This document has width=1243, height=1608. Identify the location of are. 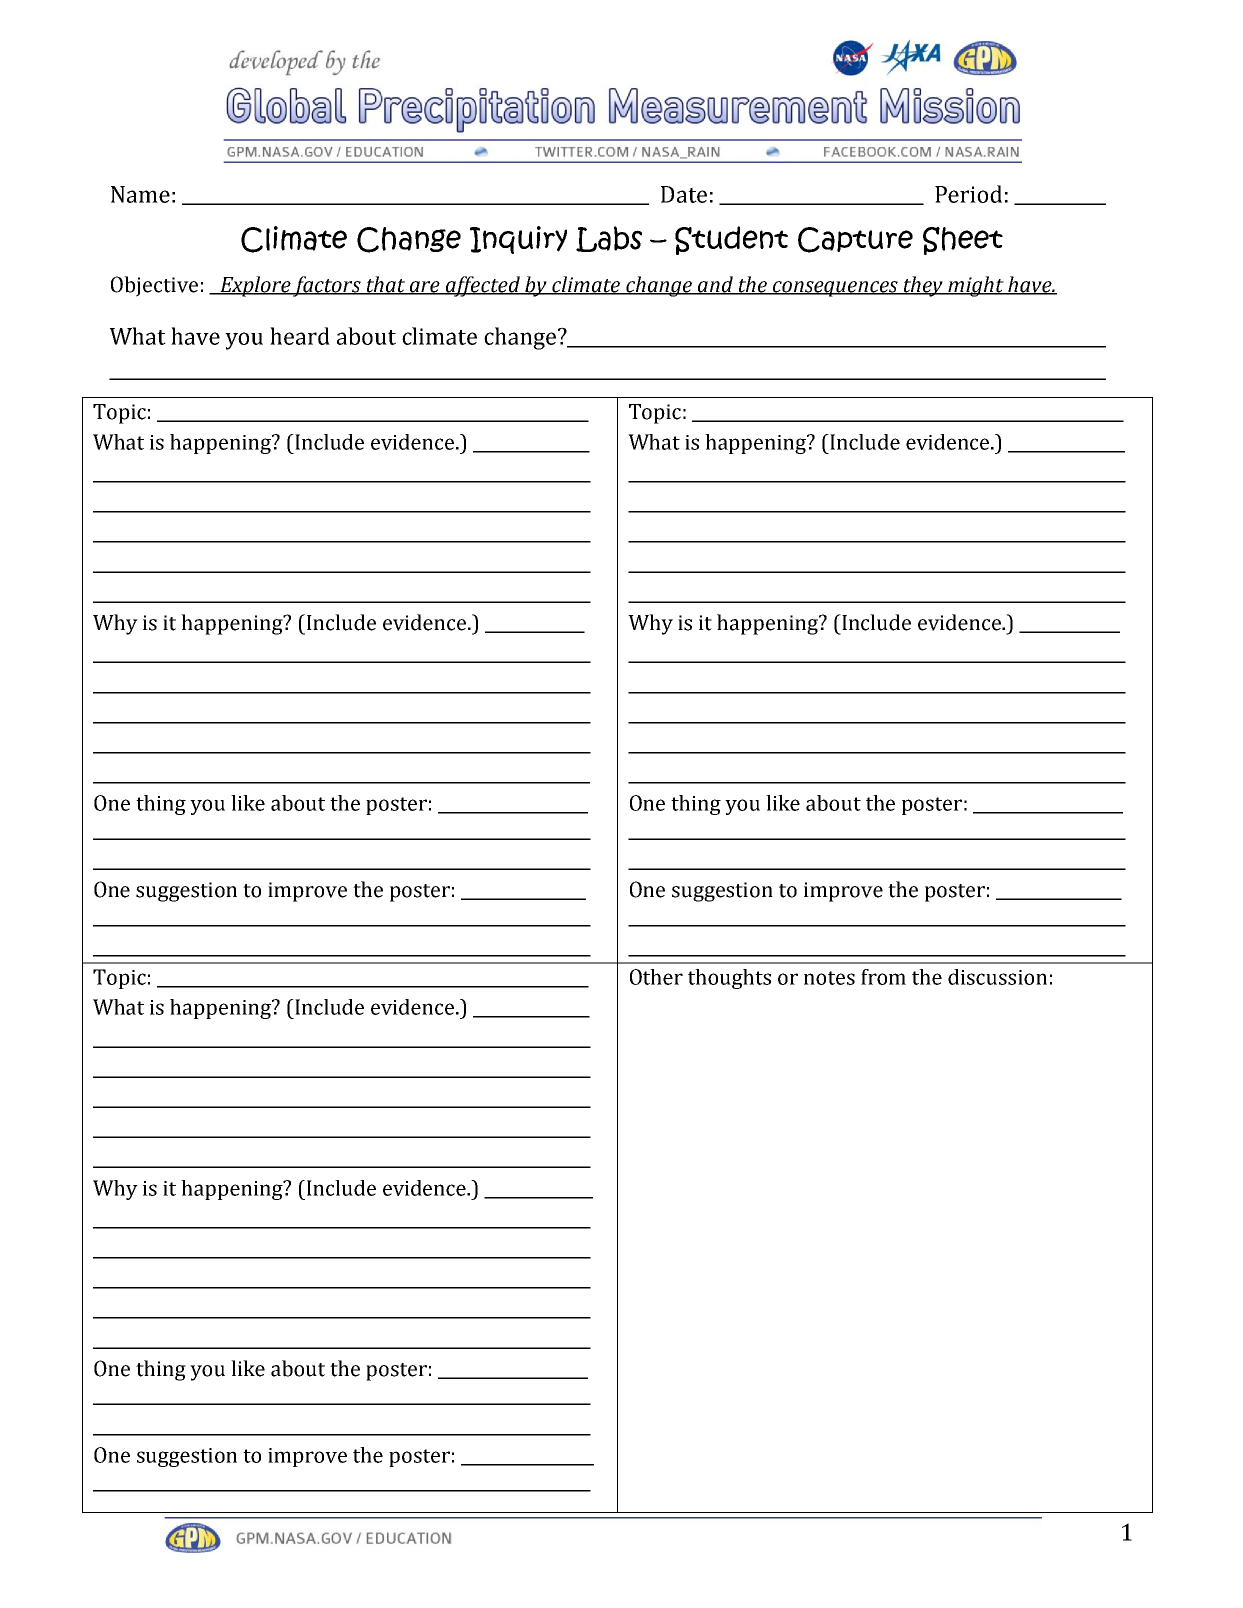
(425, 288).
